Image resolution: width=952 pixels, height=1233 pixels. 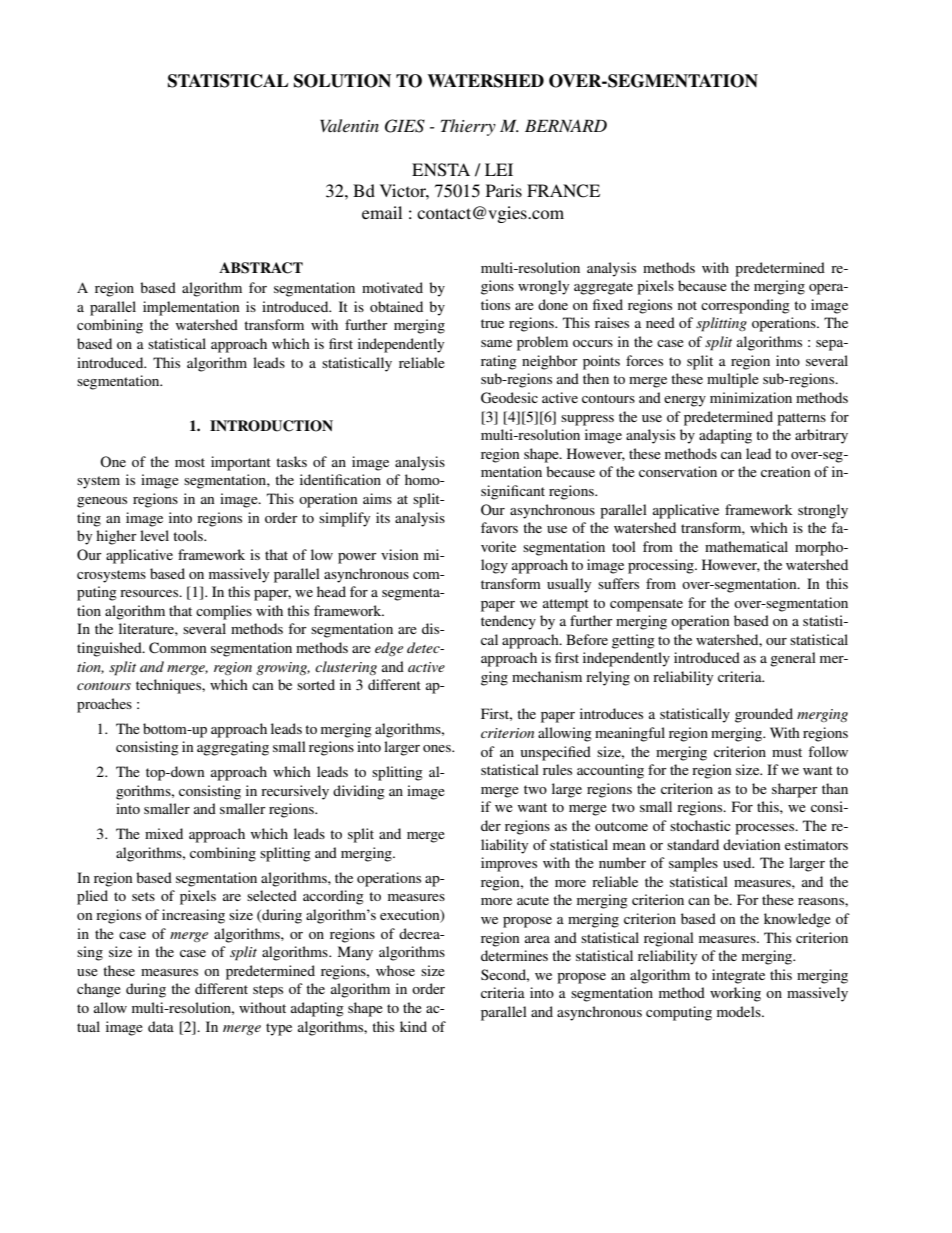 What do you see at coordinates (468, 127) in the document?
I see `Thierry` at bounding box center [468, 127].
